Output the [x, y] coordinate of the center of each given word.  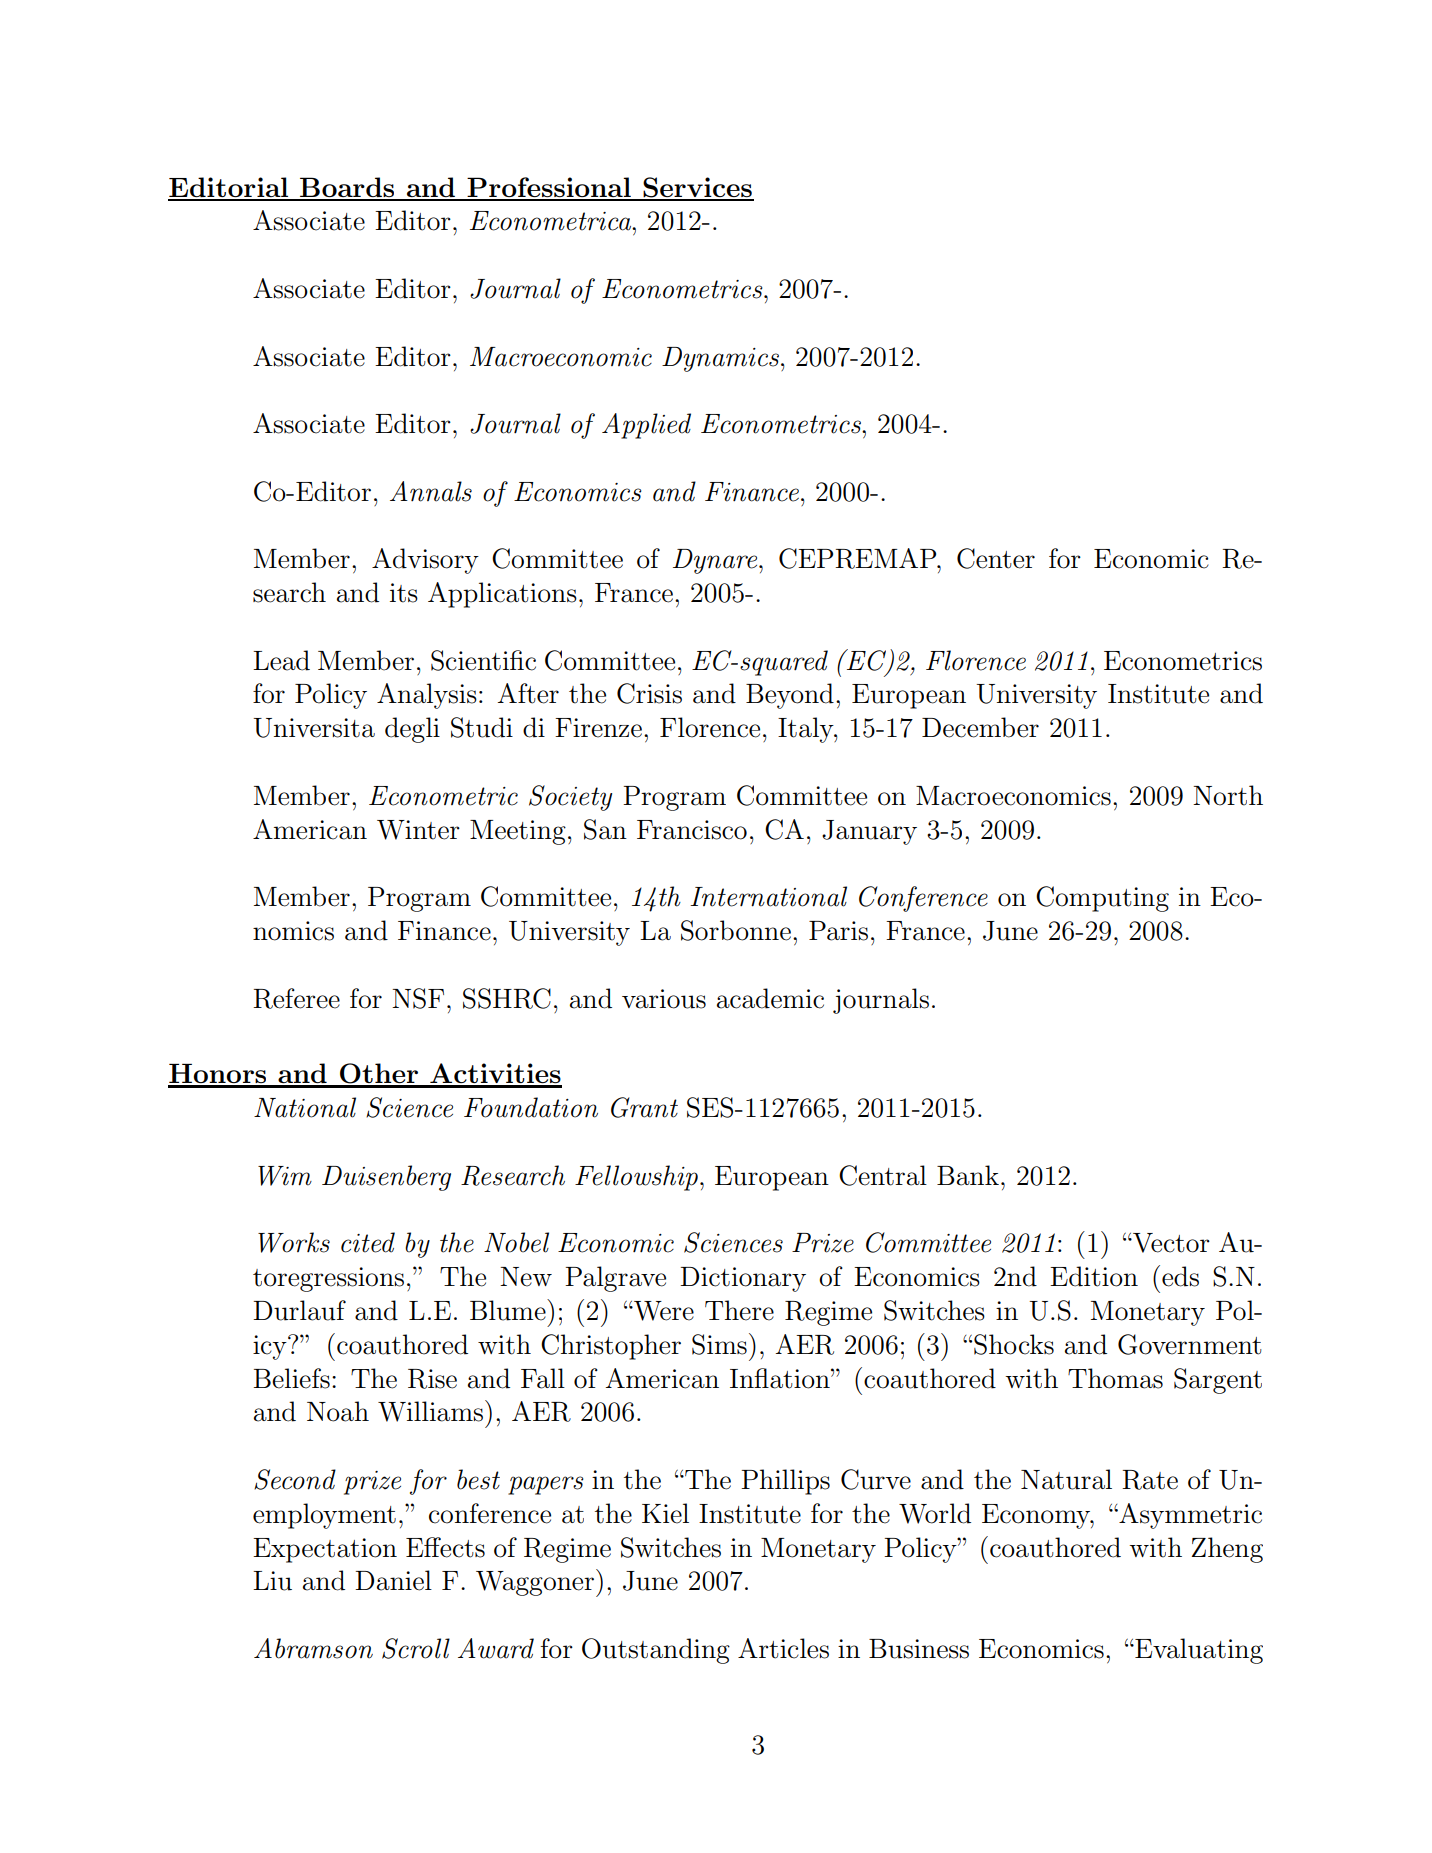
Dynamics [722, 359]
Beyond [790, 696]
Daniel [393, 1580]
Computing [1102, 899]
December [980, 727]
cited [368, 1242]
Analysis [427, 696]
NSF [418, 998]
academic [770, 998]
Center [996, 558]
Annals [431, 491]
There [739, 1310]
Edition [1094, 1276]
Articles [783, 1648]
